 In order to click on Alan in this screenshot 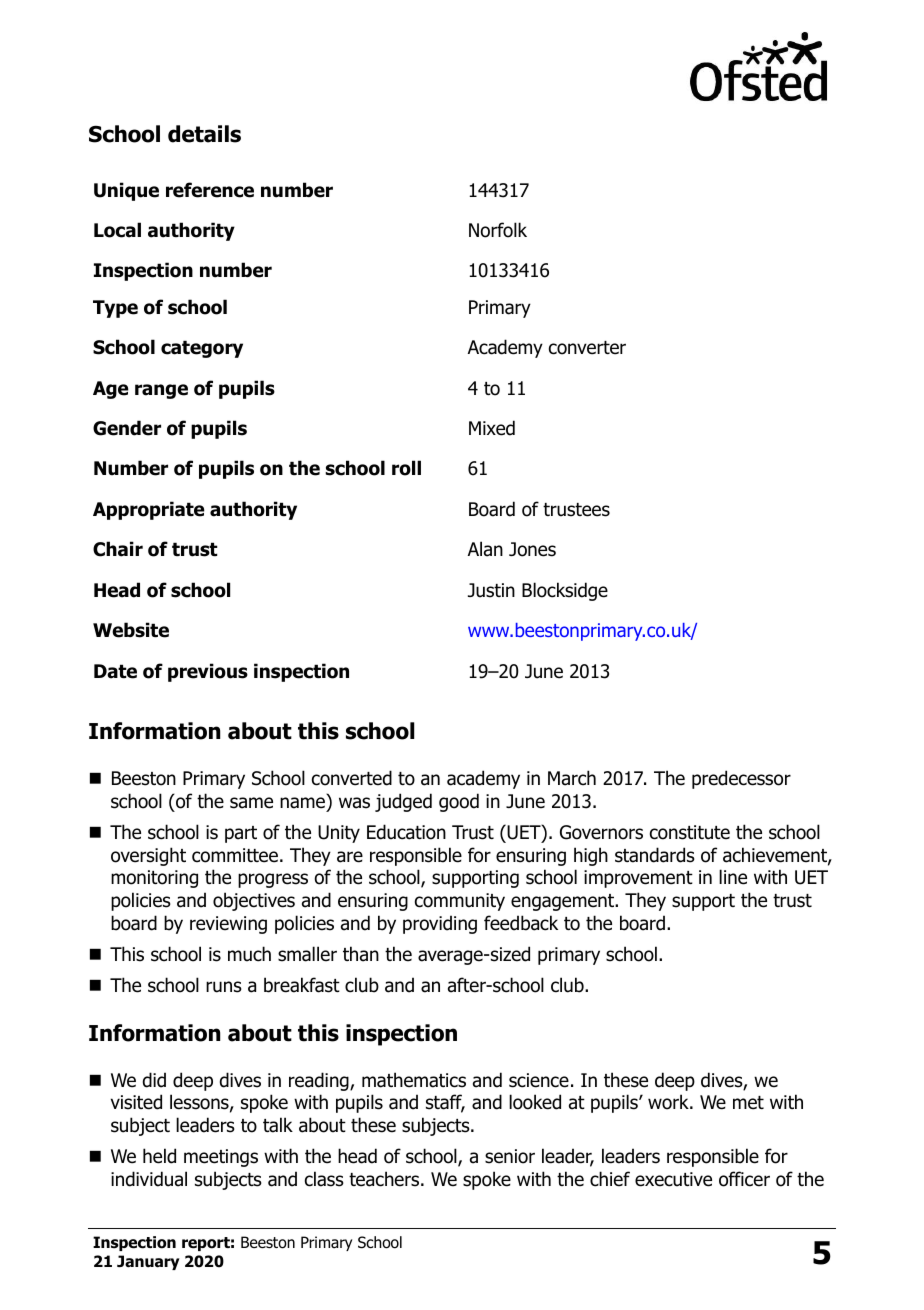, I will do `click(485, 549)`.
